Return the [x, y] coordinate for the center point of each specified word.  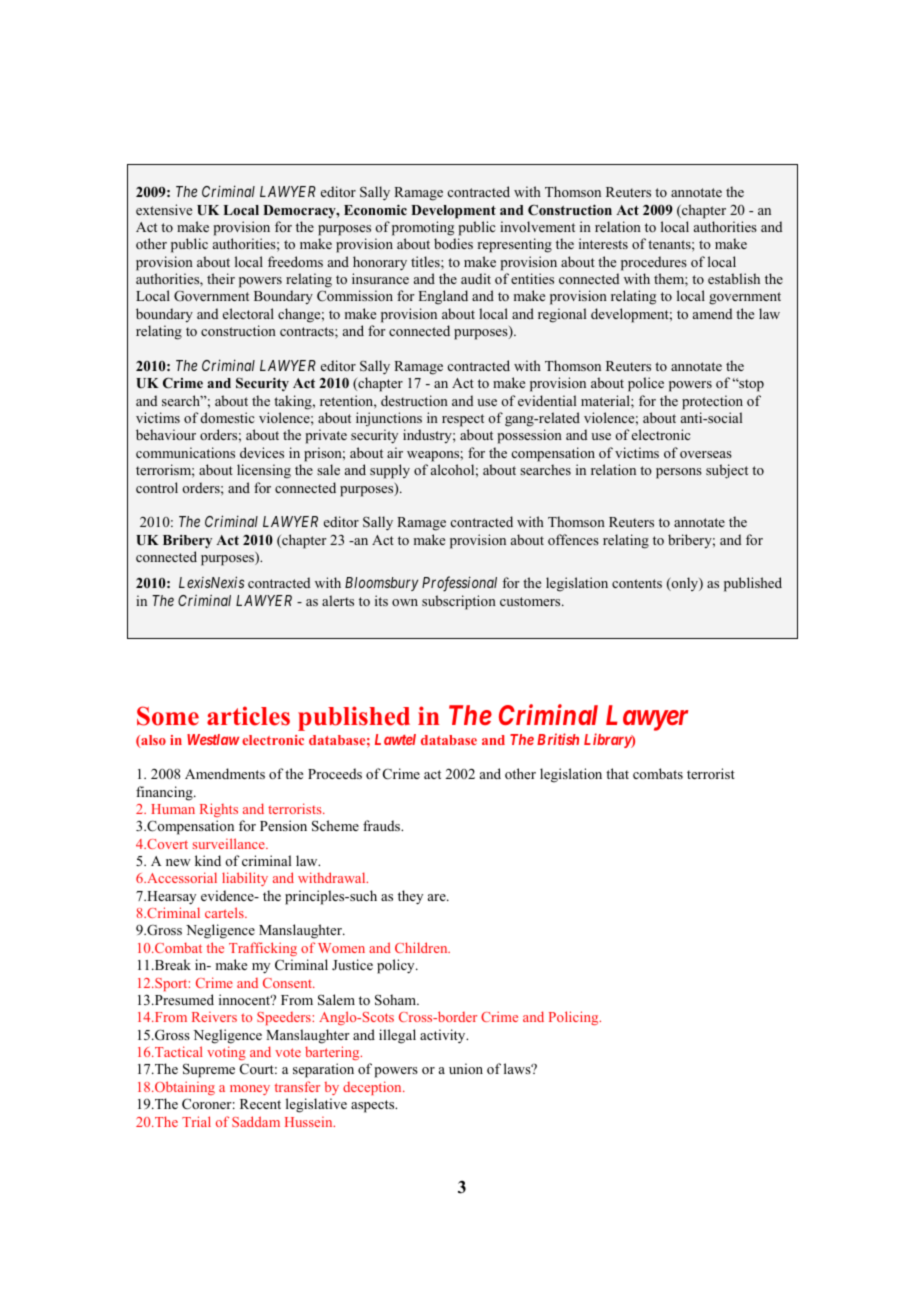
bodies [453, 243]
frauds [382, 825]
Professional [459, 584]
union [466, 1068]
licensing [264, 471]
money [250, 1090]
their [221, 278]
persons [679, 473]
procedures [654, 263]
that [617, 773]
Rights [219, 810]
